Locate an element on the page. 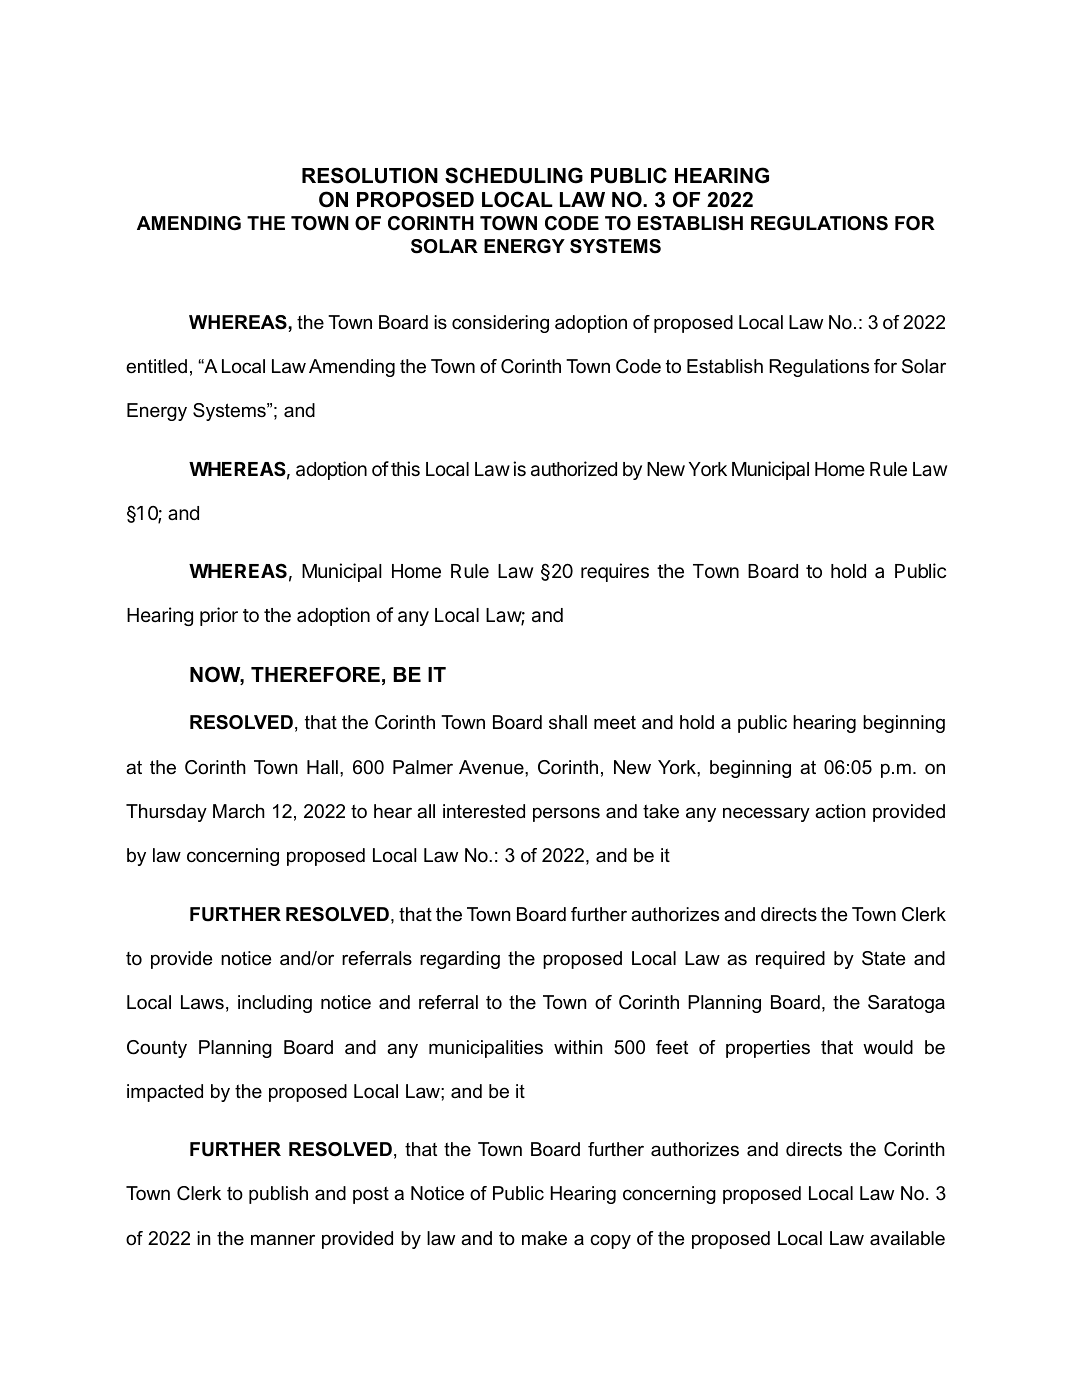  persons is located at coordinates (566, 814).
